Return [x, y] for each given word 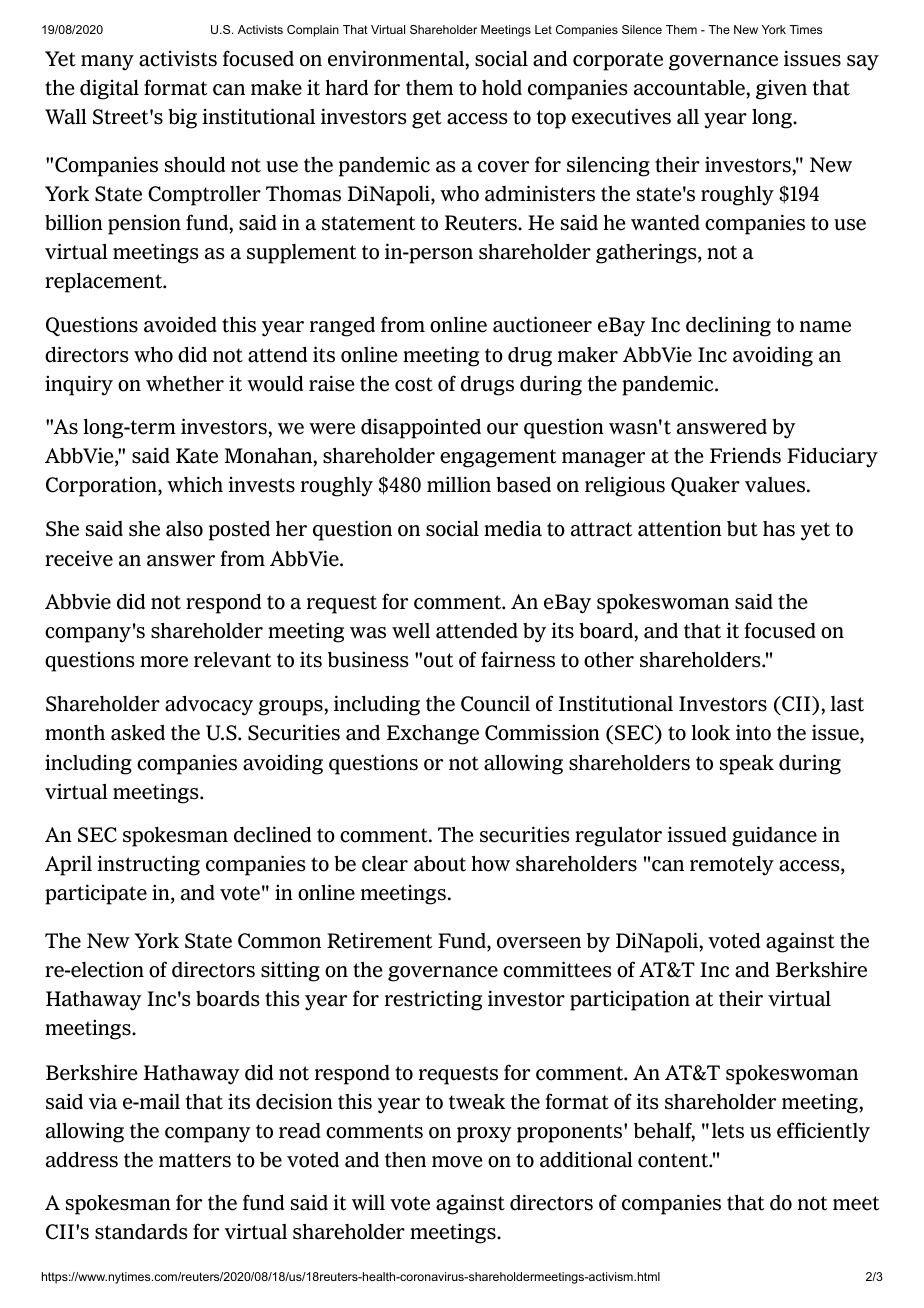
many [107, 63]
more [164, 662]
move [457, 1162]
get [427, 119]
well [411, 631]
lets [728, 1131]
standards [141, 1232]
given [781, 90]
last [847, 704]
